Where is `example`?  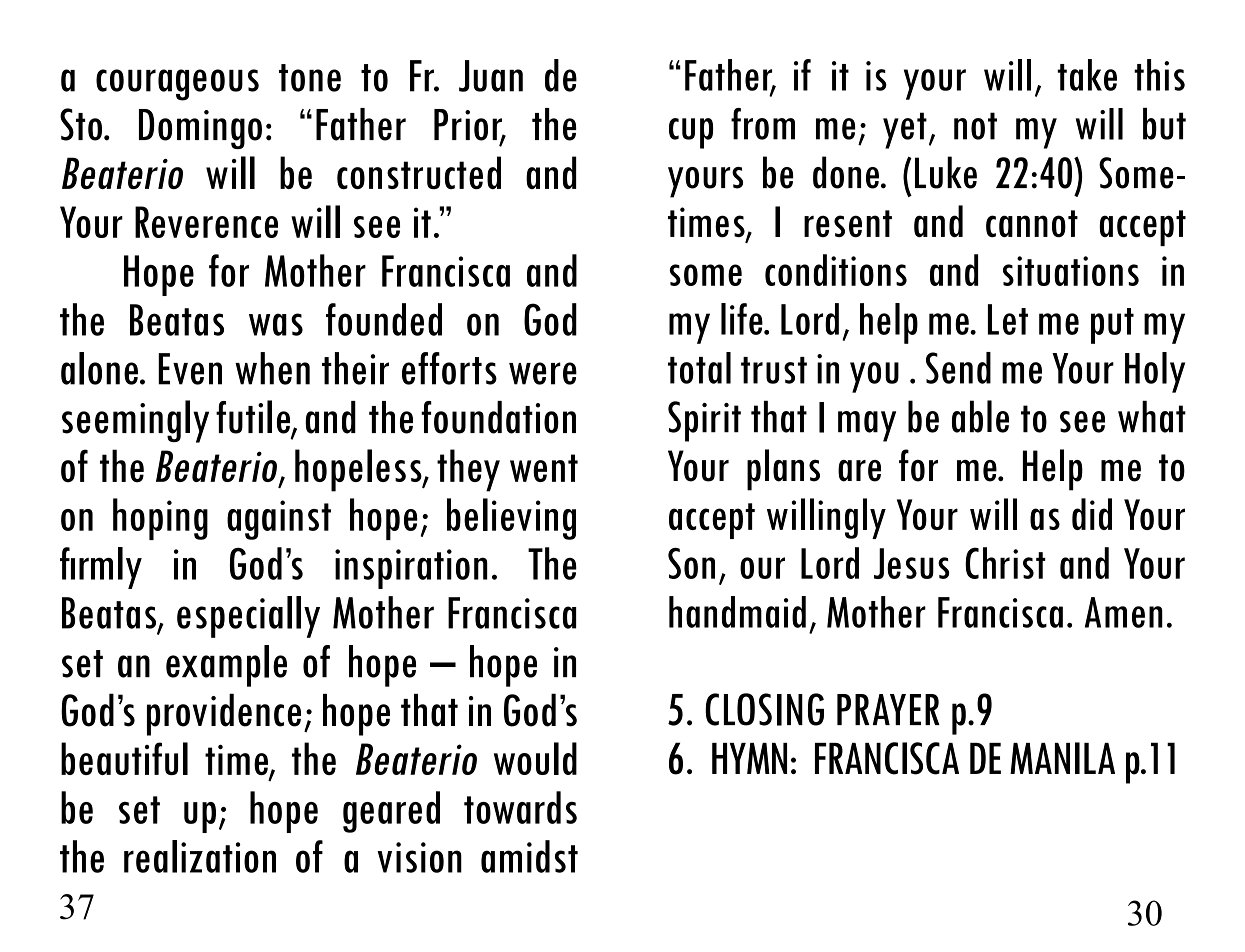 example is located at coordinates (226, 666).
